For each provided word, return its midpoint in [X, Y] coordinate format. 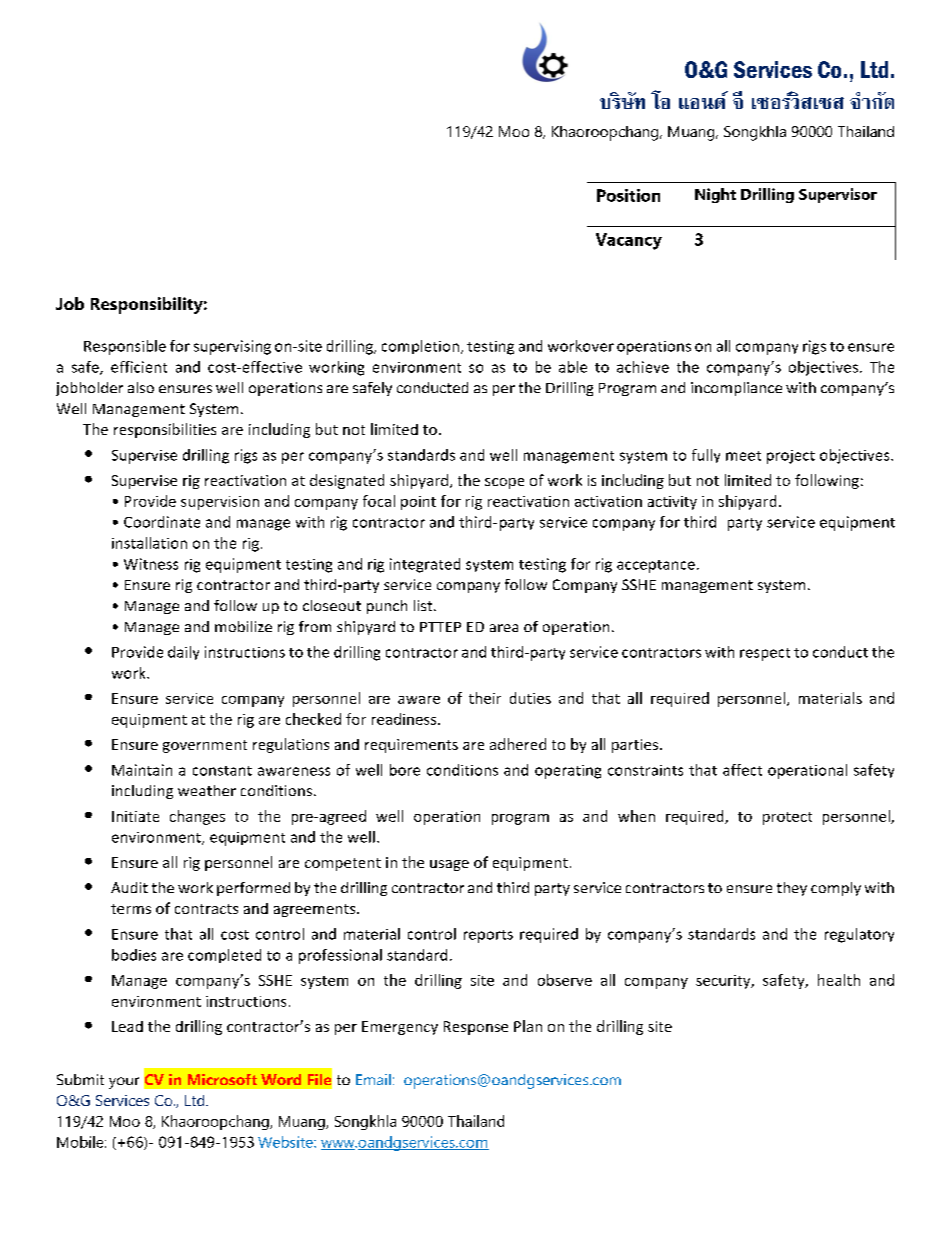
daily [183, 653]
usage [449, 865]
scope [504, 483]
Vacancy [629, 241]
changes [197, 817]
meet [743, 456]
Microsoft [222, 1079]
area [504, 628]
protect [787, 818]
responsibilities [165, 430]
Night [715, 195]
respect [765, 654]
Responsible [125, 347]
